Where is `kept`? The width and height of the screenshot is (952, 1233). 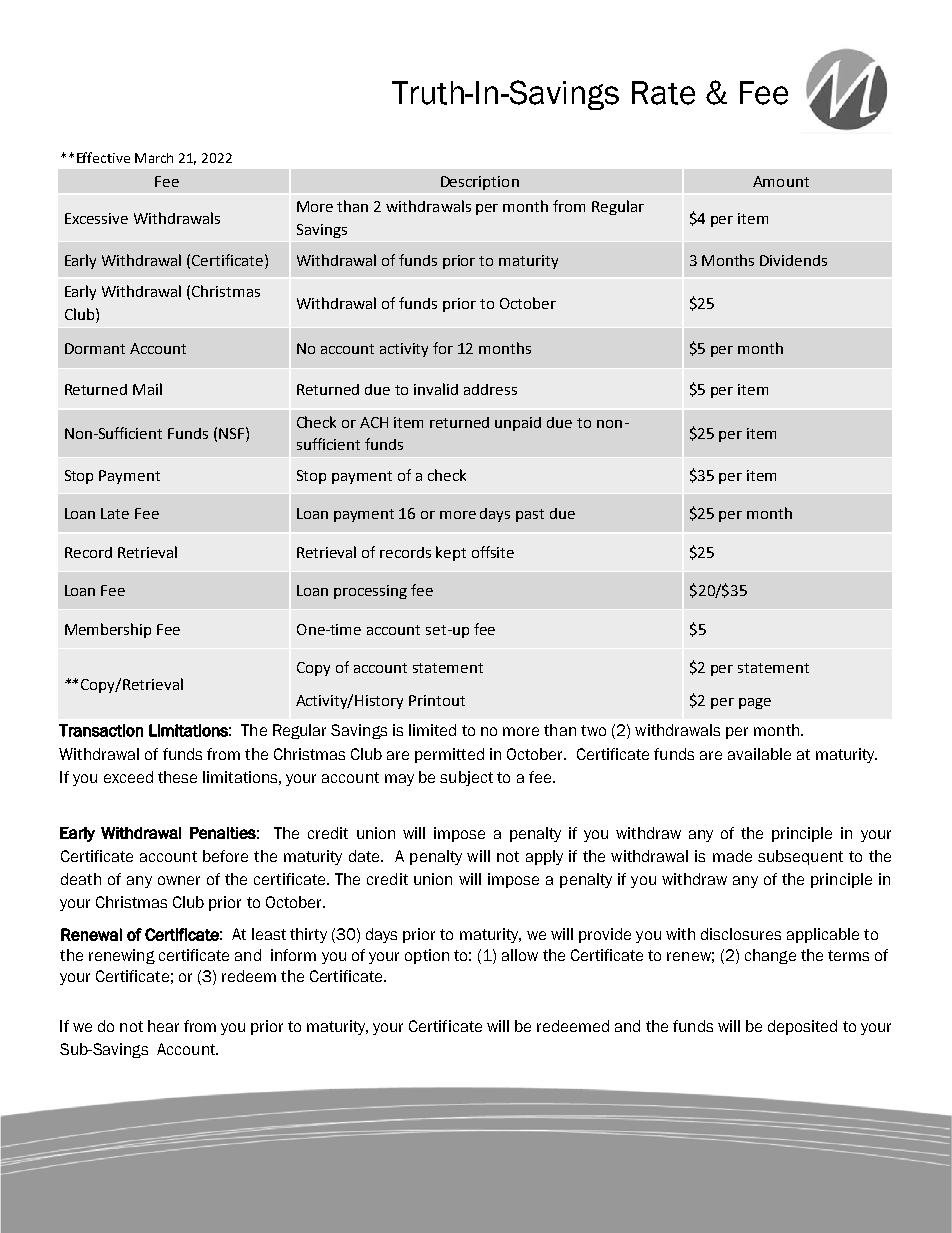
kept is located at coordinates (451, 553).
